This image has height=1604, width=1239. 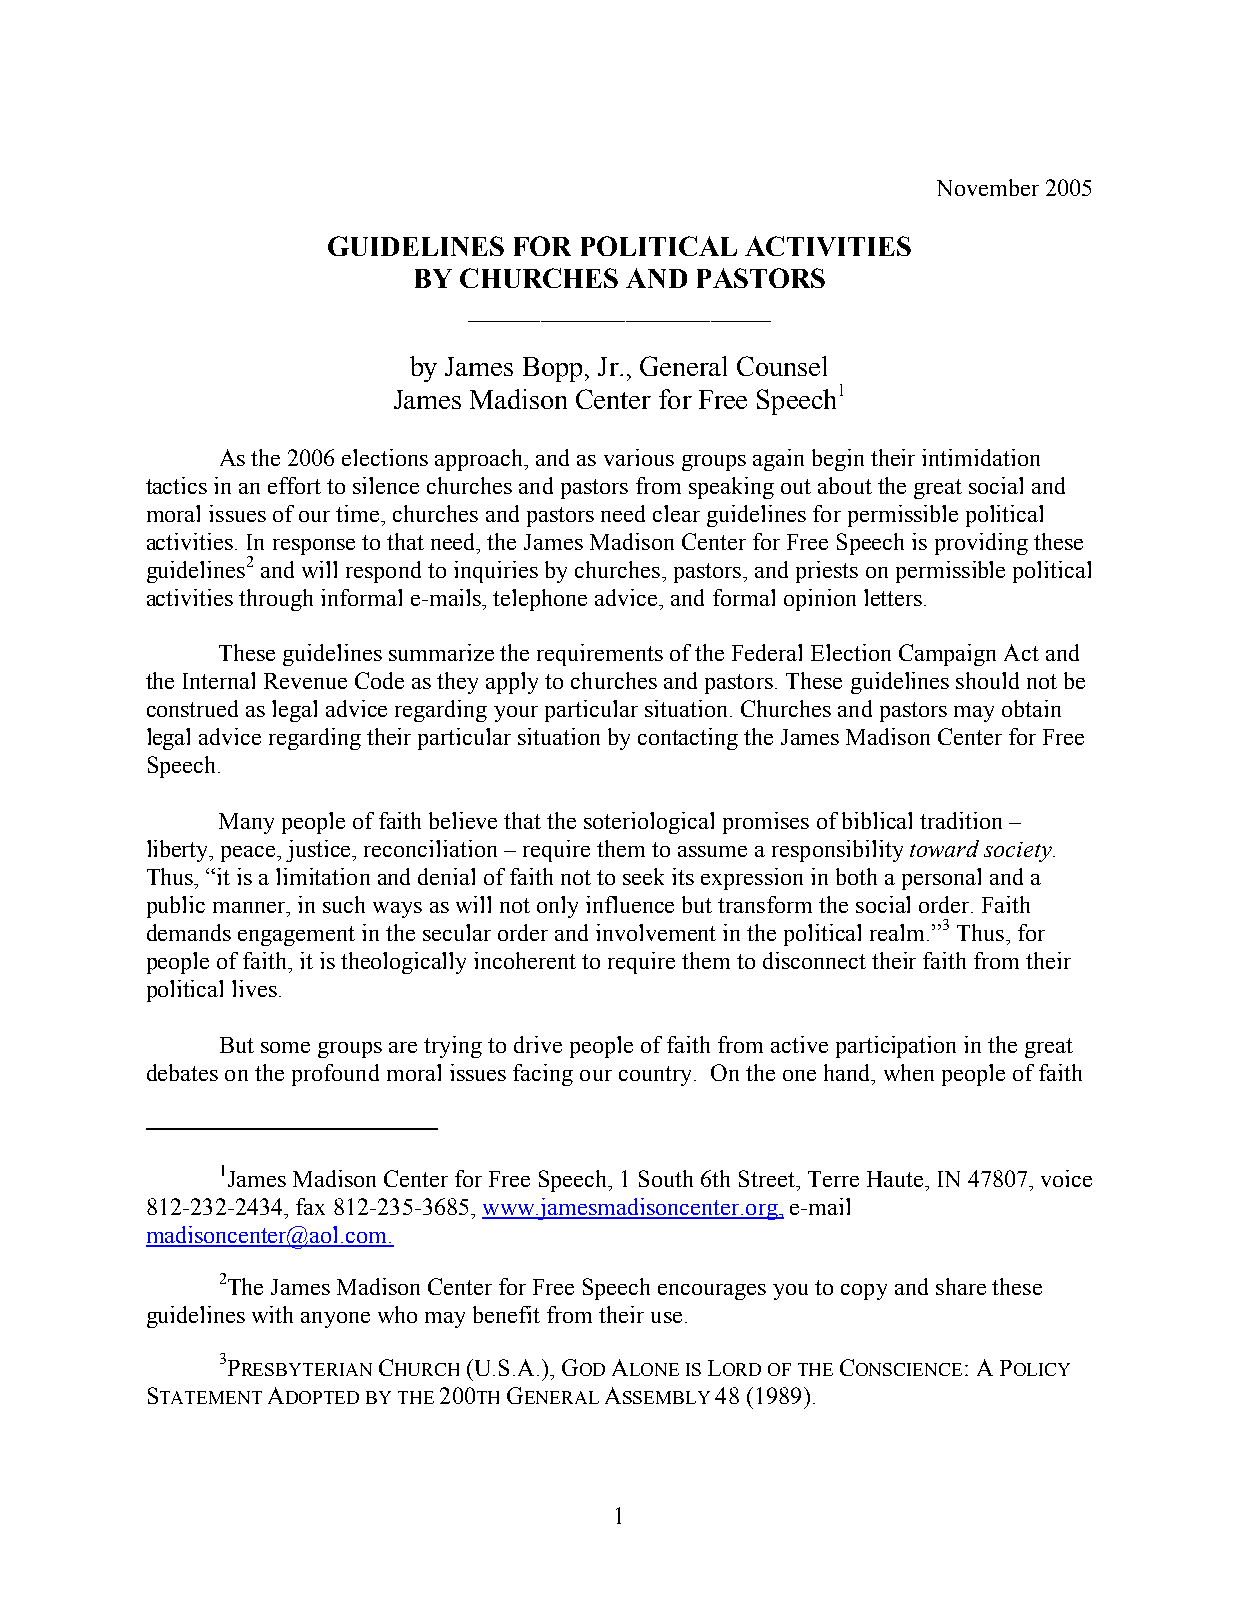 I want to click on some, so click(x=285, y=1047).
